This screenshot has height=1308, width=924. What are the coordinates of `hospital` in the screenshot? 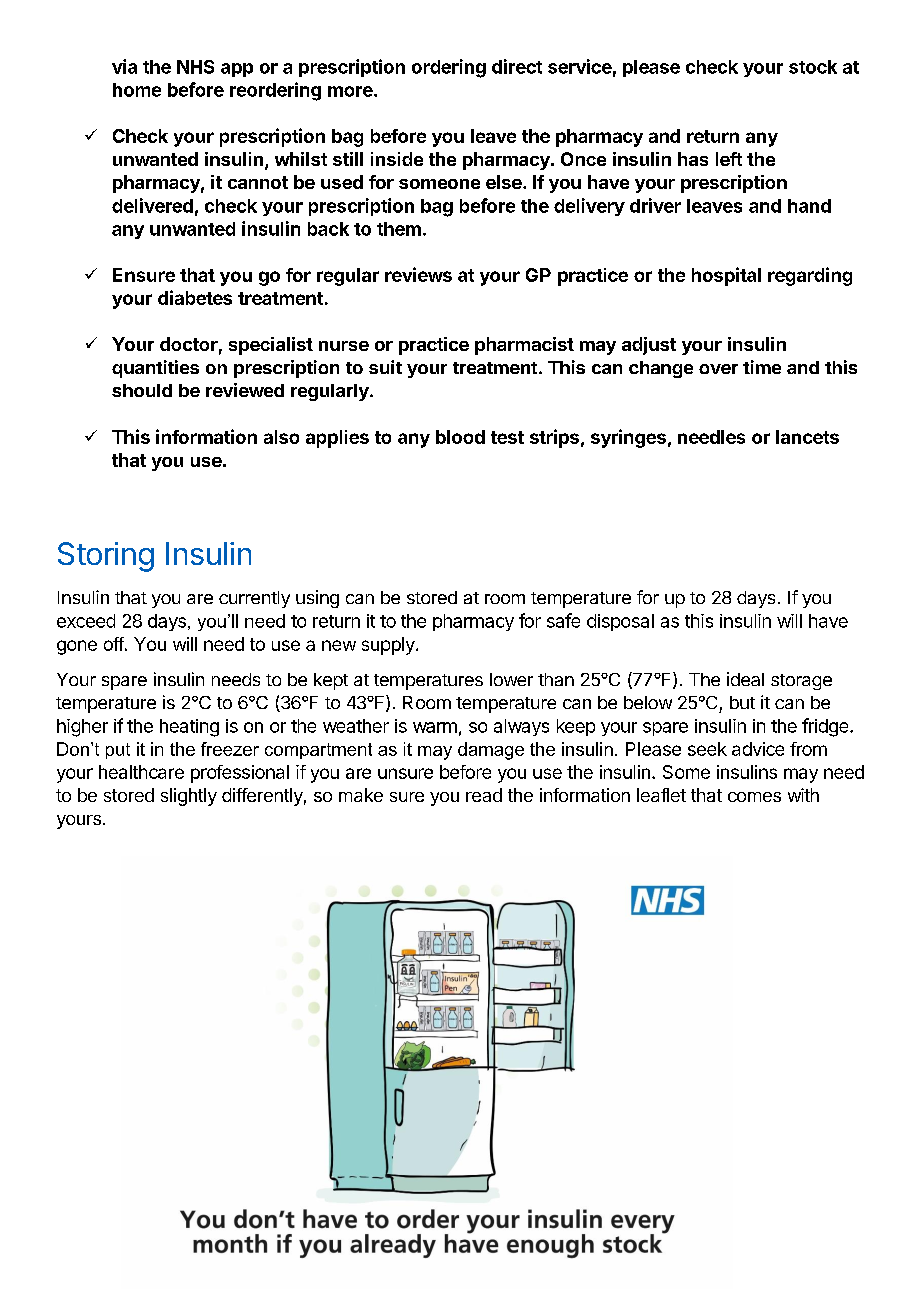 It's located at (726, 276).
